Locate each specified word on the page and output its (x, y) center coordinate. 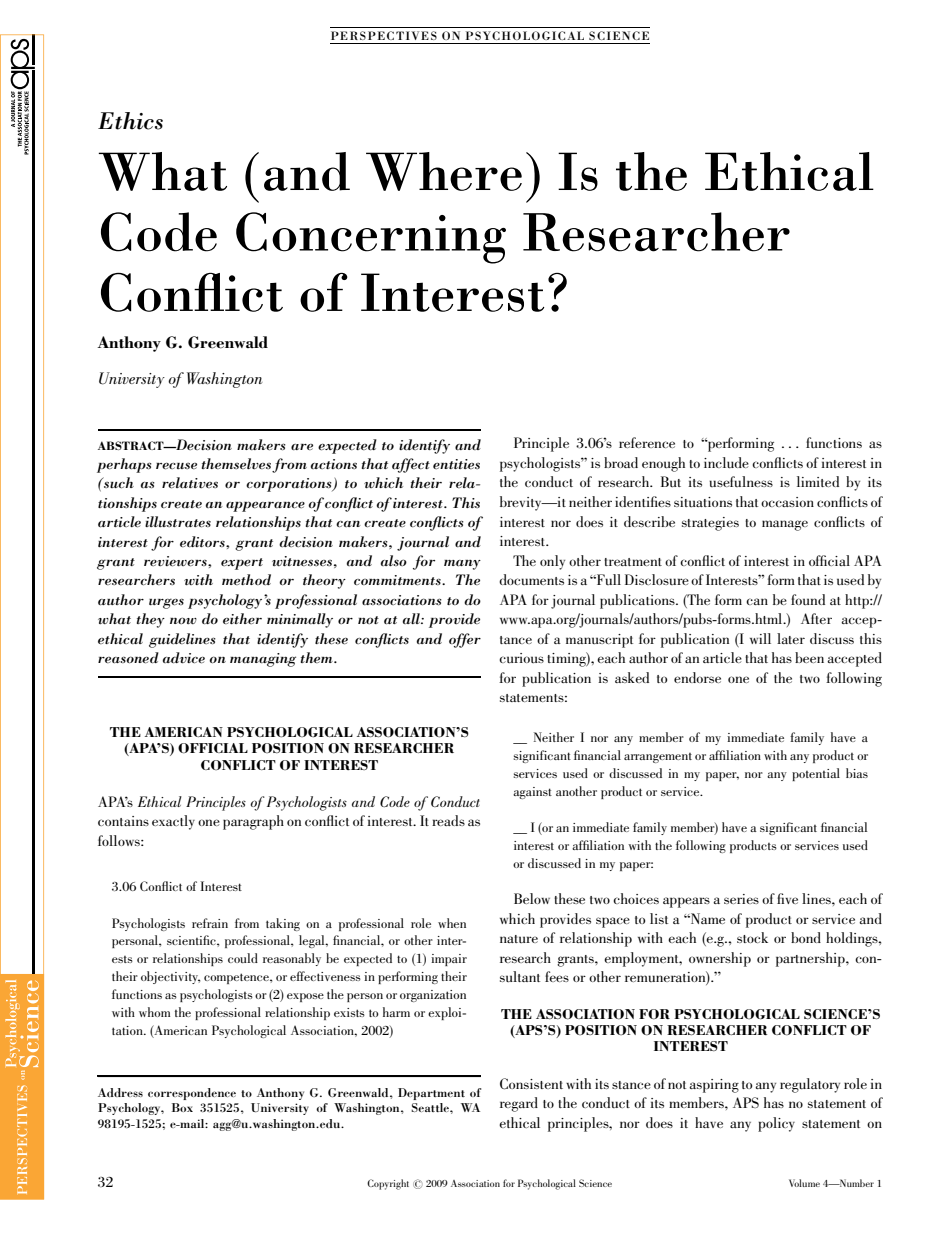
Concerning (371, 238)
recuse (176, 466)
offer (465, 640)
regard (519, 1104)
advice (184, 658)
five (787, 898)
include (726, 462)
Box (182, 1107)
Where (444, 171)
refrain (210, 923)
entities (456, 464)
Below (532, 898)
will (760, 638)
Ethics (130, 121)
